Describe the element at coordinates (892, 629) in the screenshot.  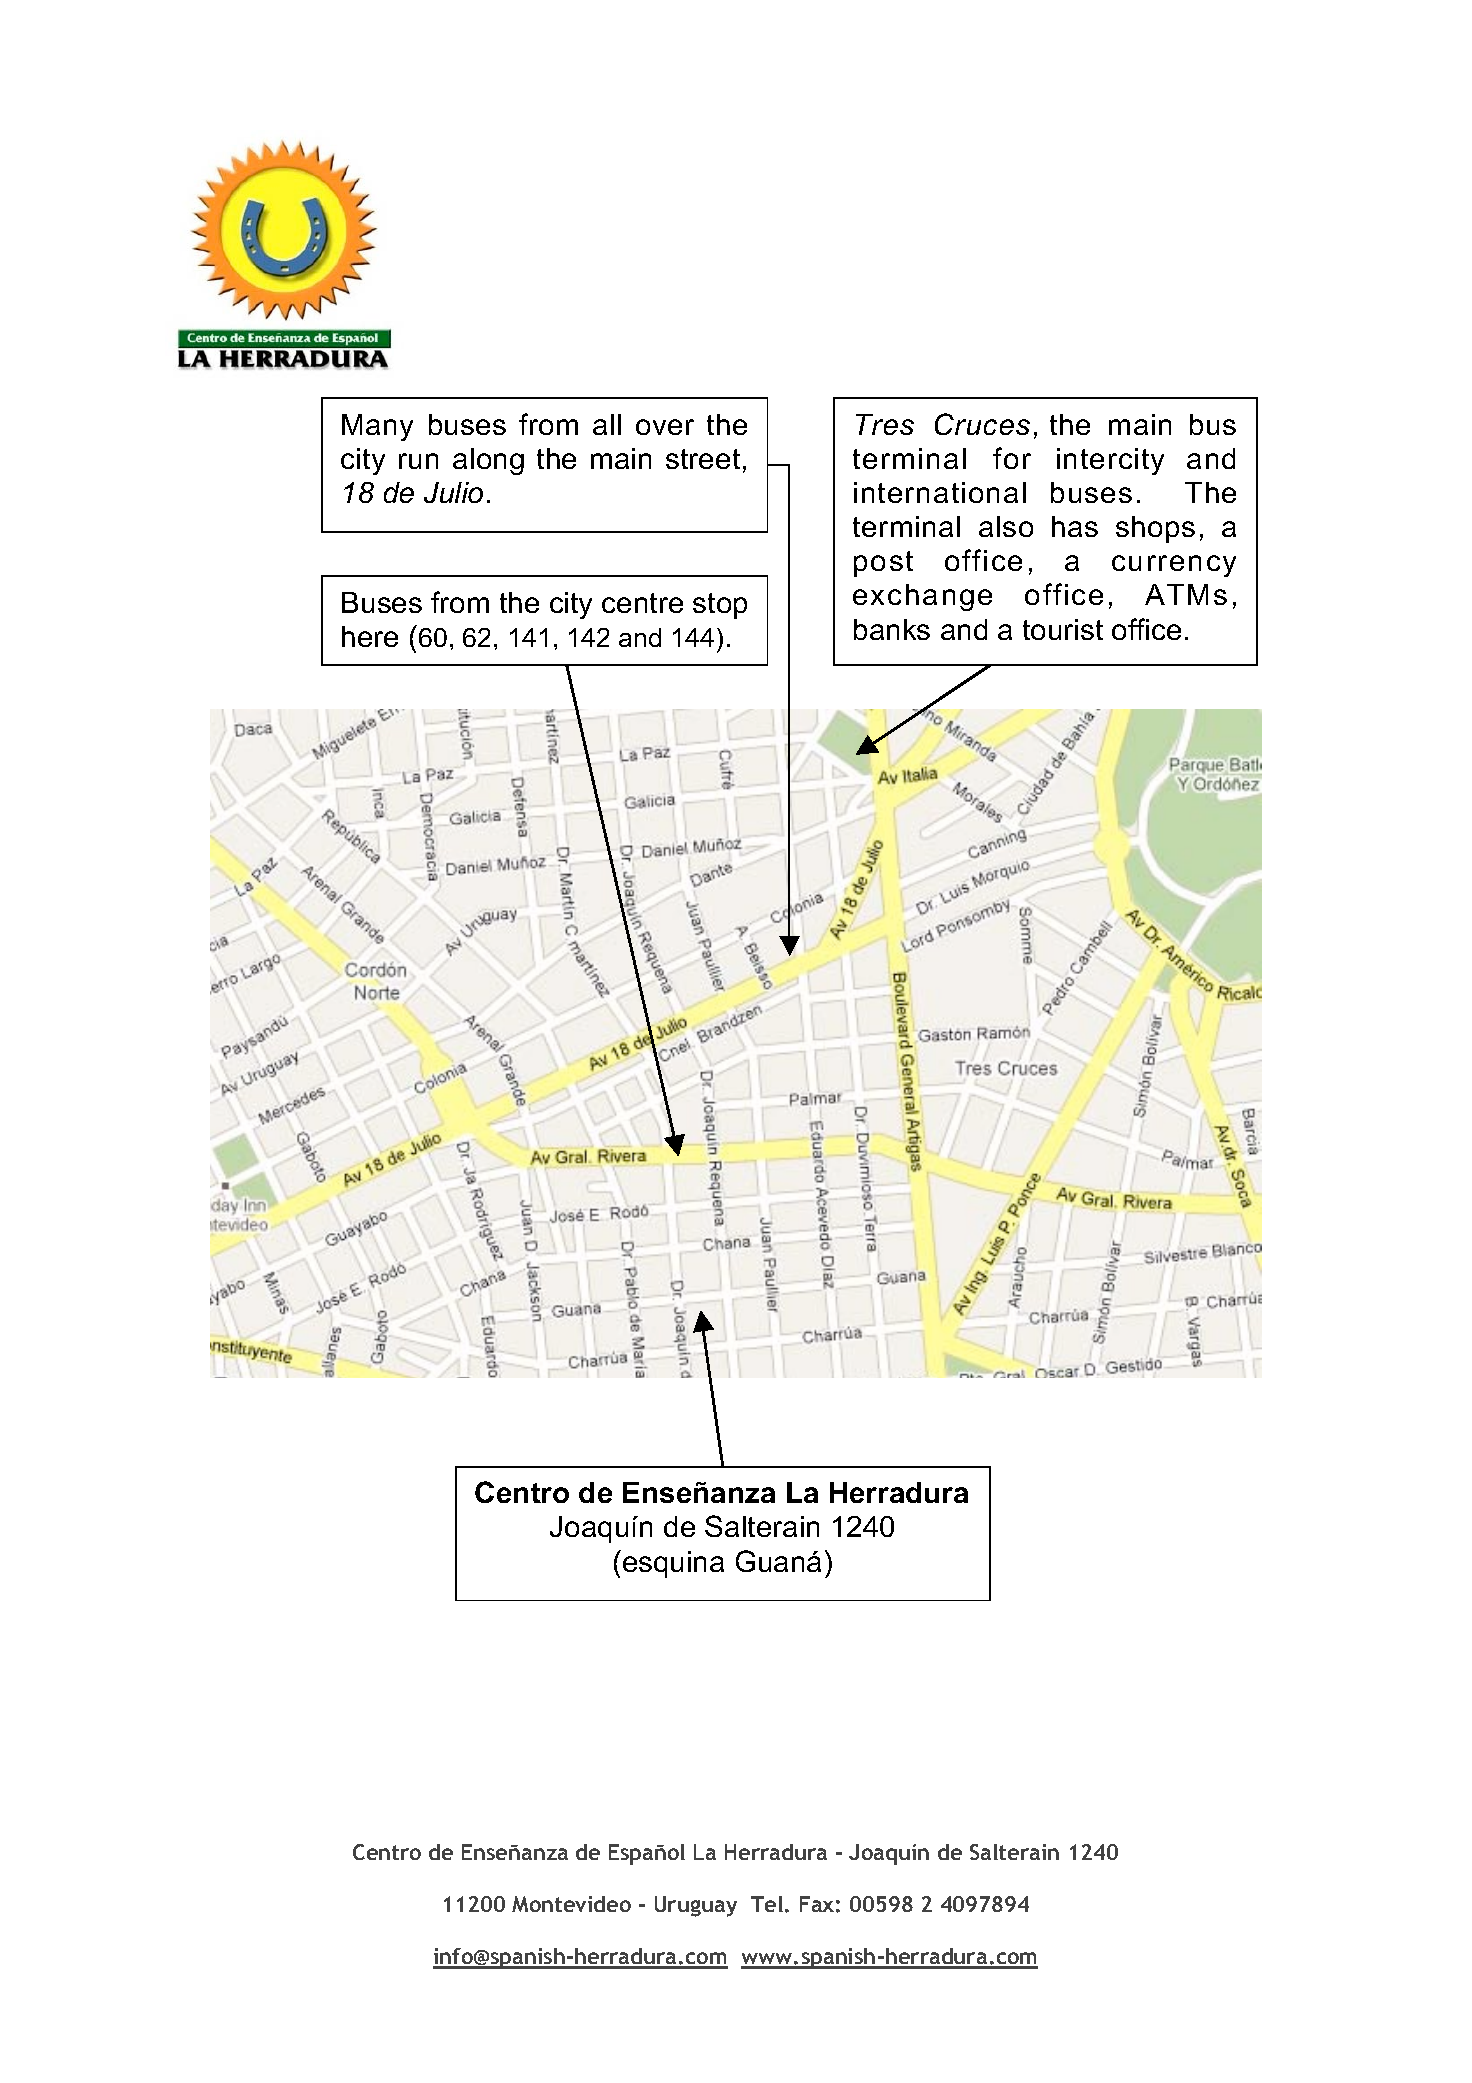
I see `banks` at that location.
